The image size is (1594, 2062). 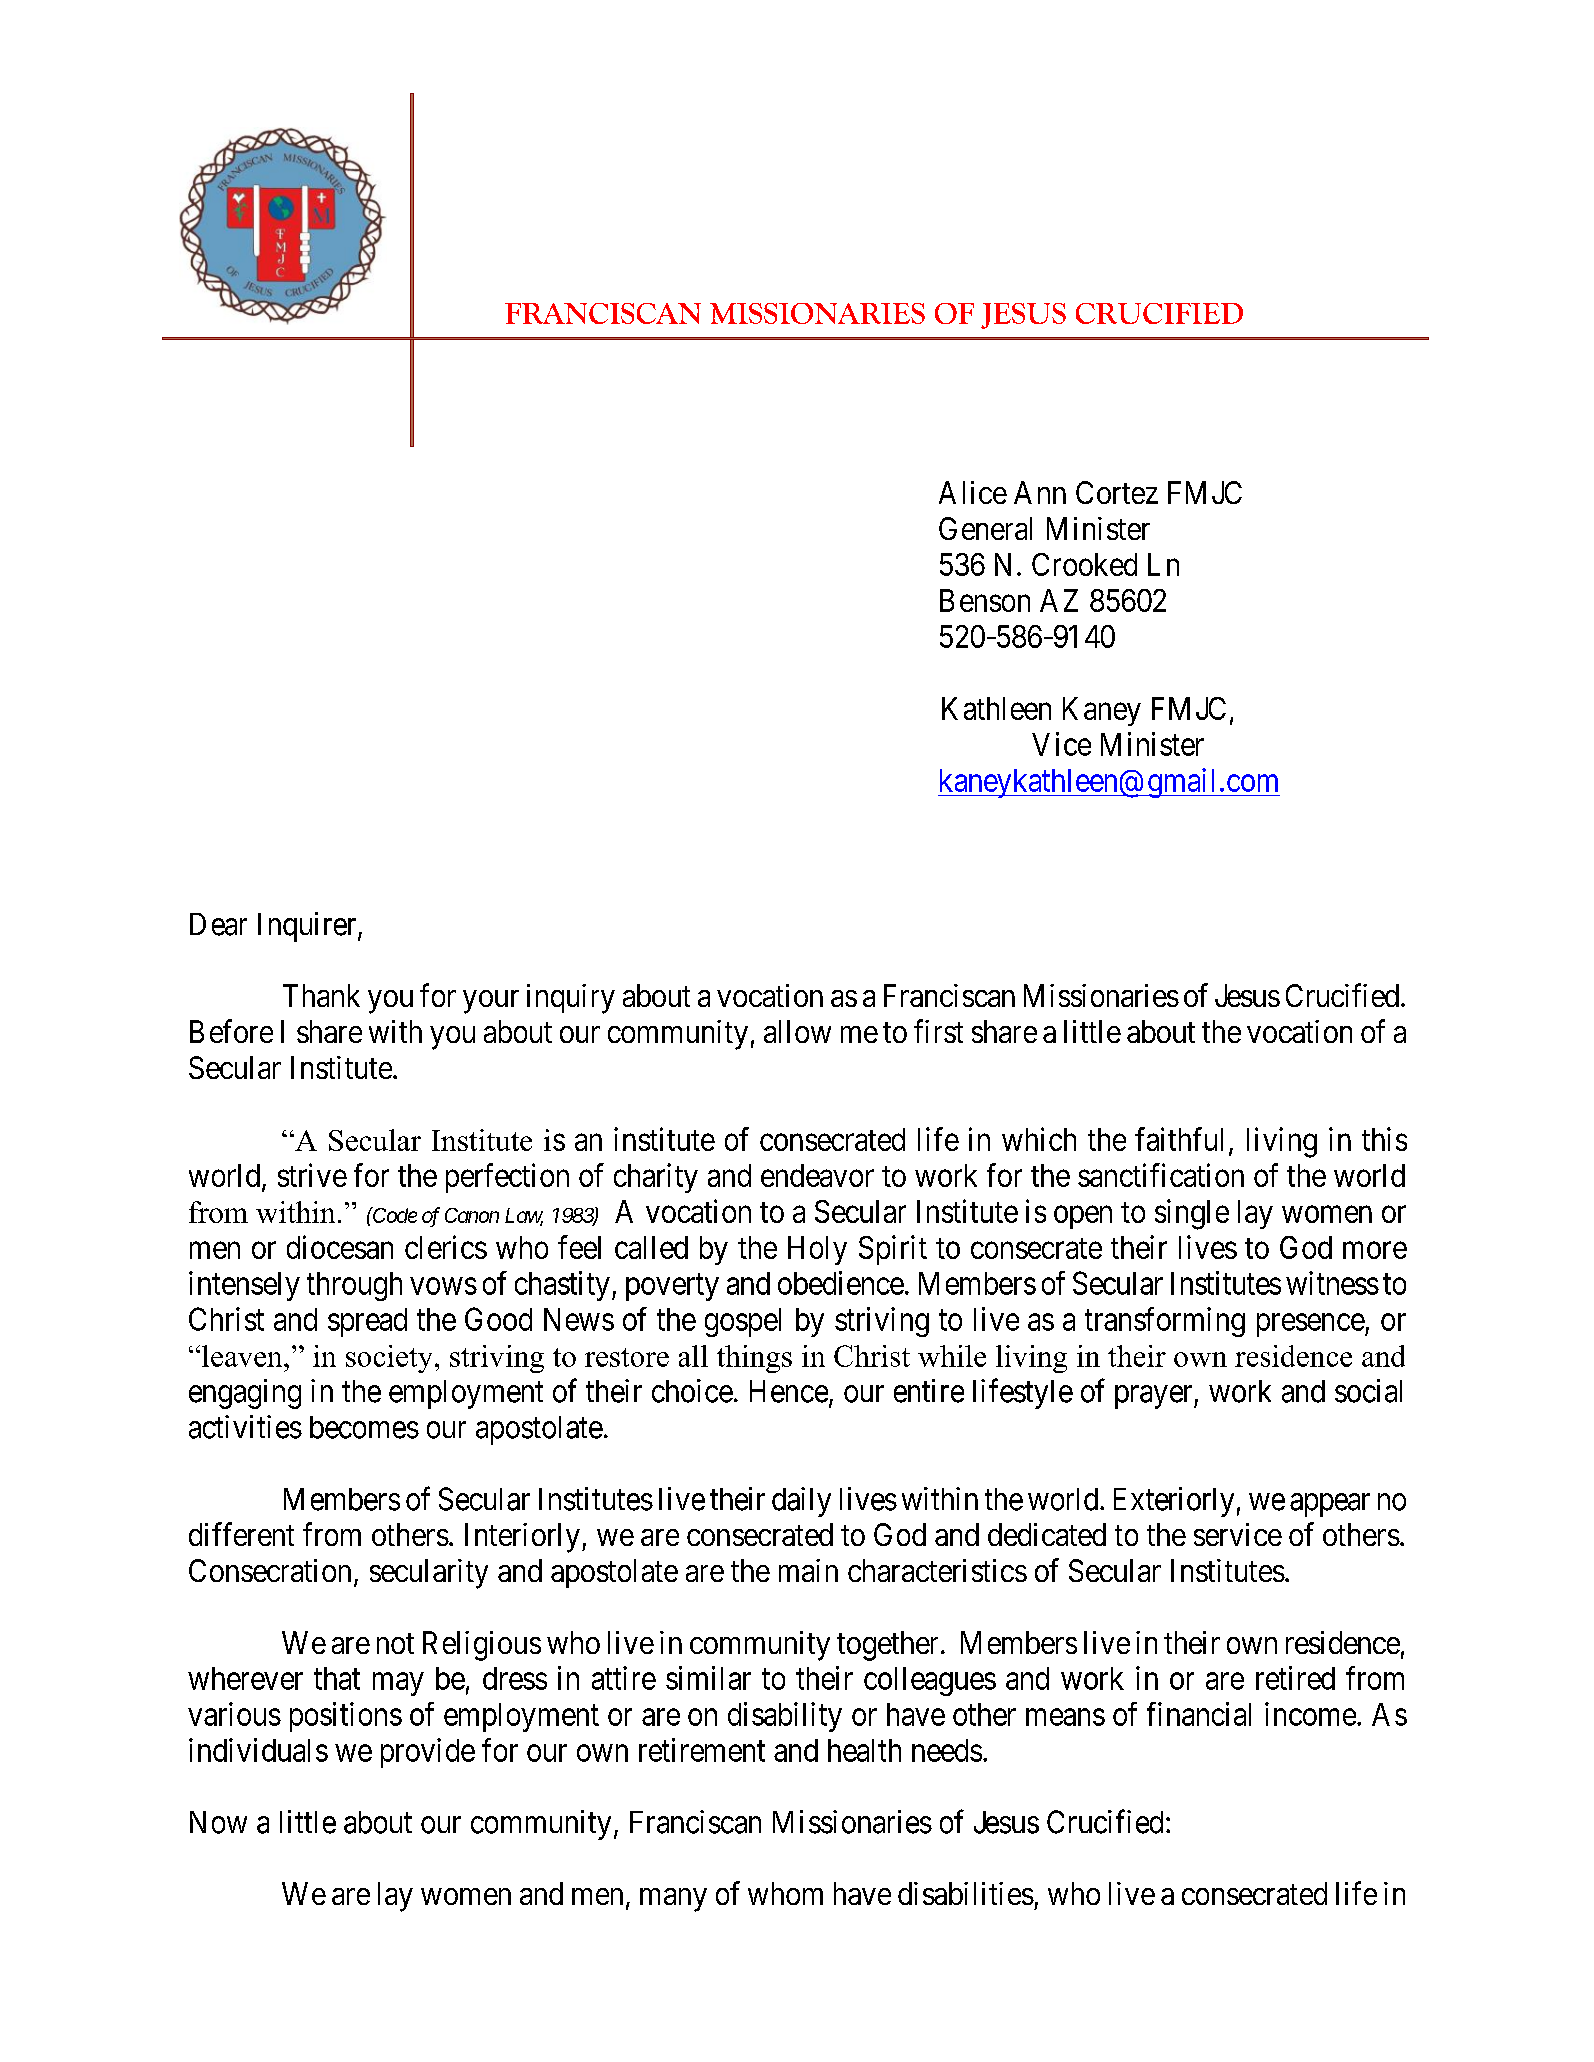 What do you see at coordinates (985, 528) in the page?
I see `General` at bounding box center [985, 528].
